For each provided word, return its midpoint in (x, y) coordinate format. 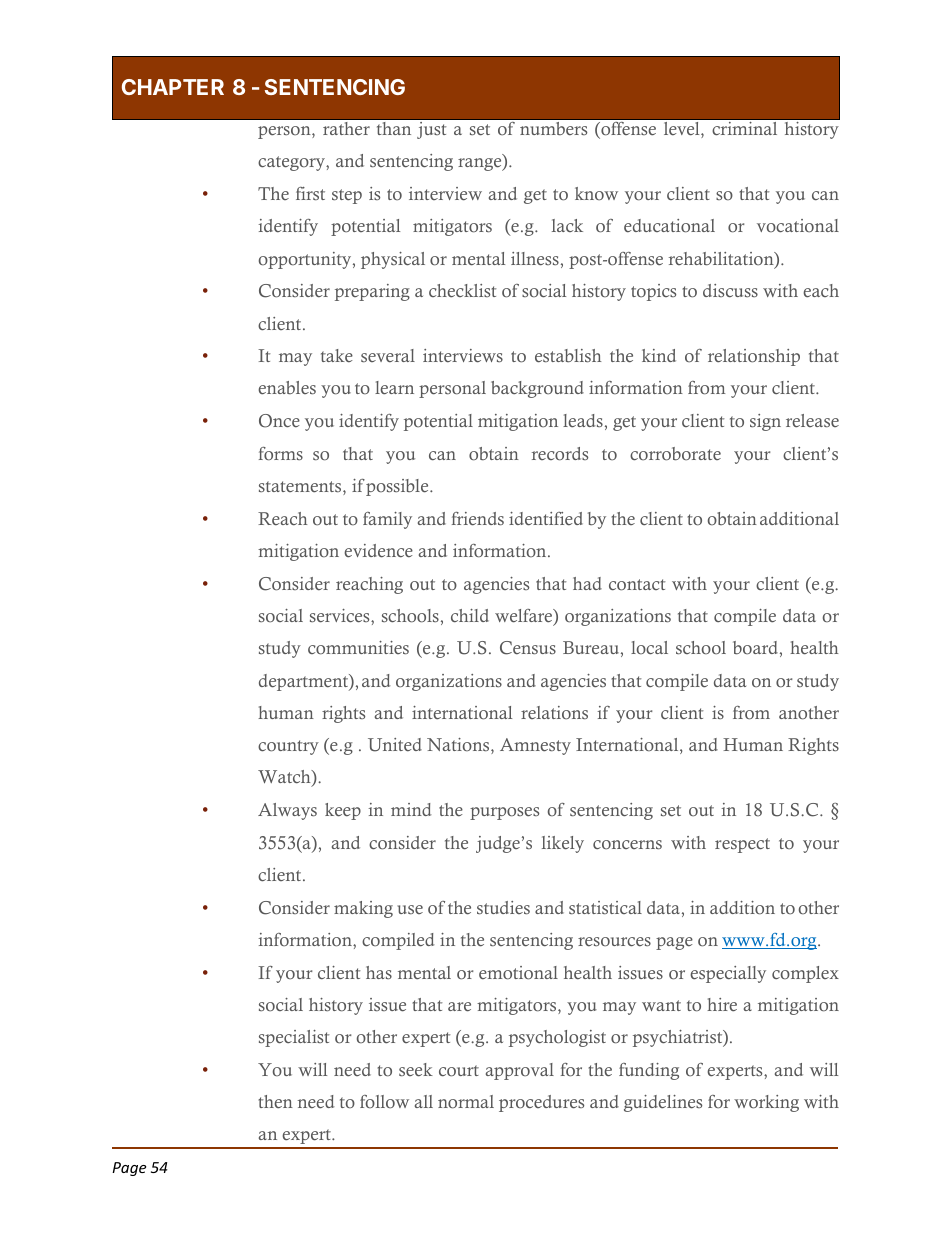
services (341, 616)
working (766, 1103)
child (470, 615)
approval (520, 1071)
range (481, 164)
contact (637, 585)
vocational (798, 226)
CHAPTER (173, 87)
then (276, 1101)
